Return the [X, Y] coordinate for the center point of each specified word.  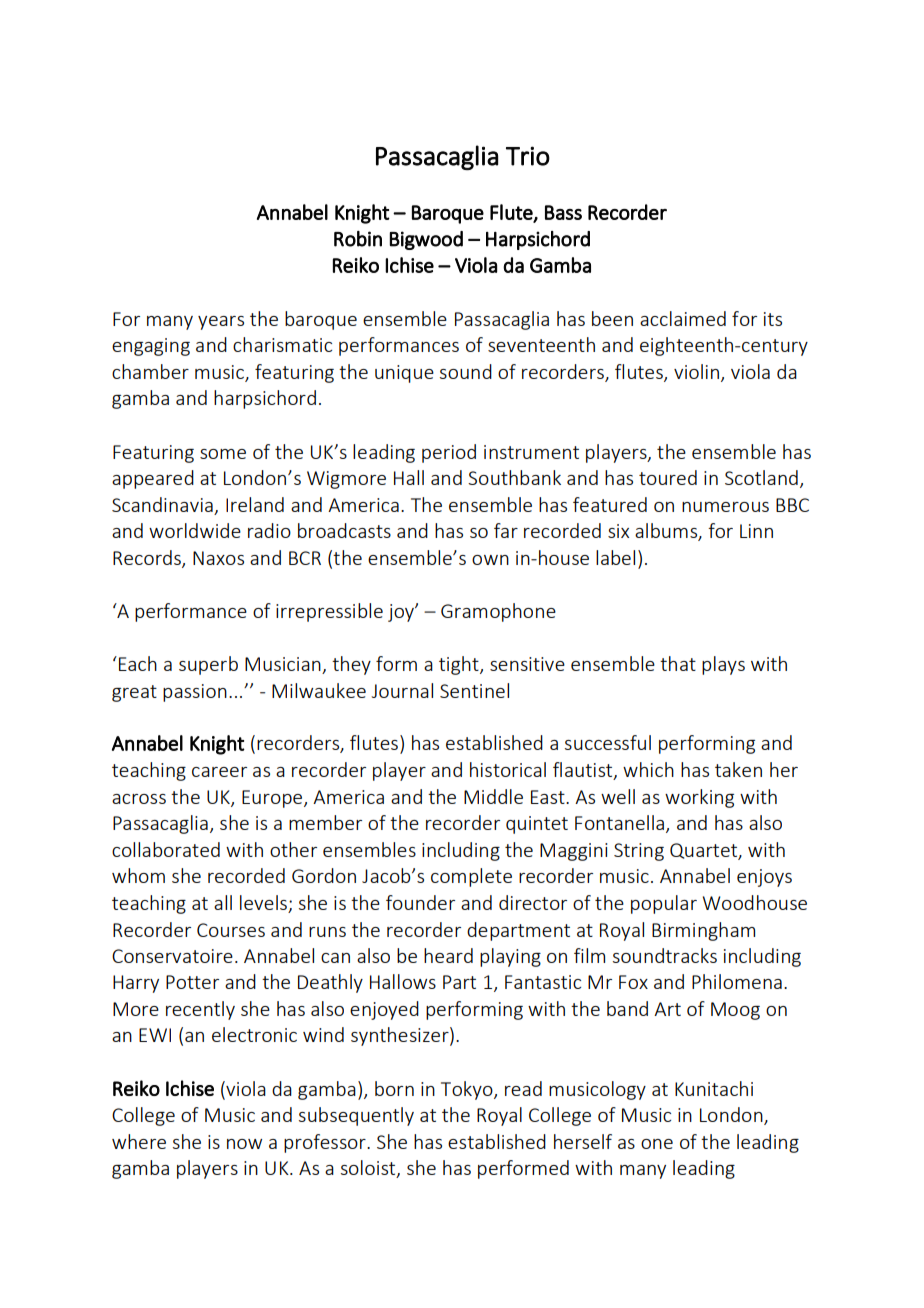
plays [723, 665]
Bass [563, 212]
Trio [528, 156]
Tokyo [468, 1090]
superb [208, 665]
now [244, 1144]
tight [460, 665]
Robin [358, 239]
